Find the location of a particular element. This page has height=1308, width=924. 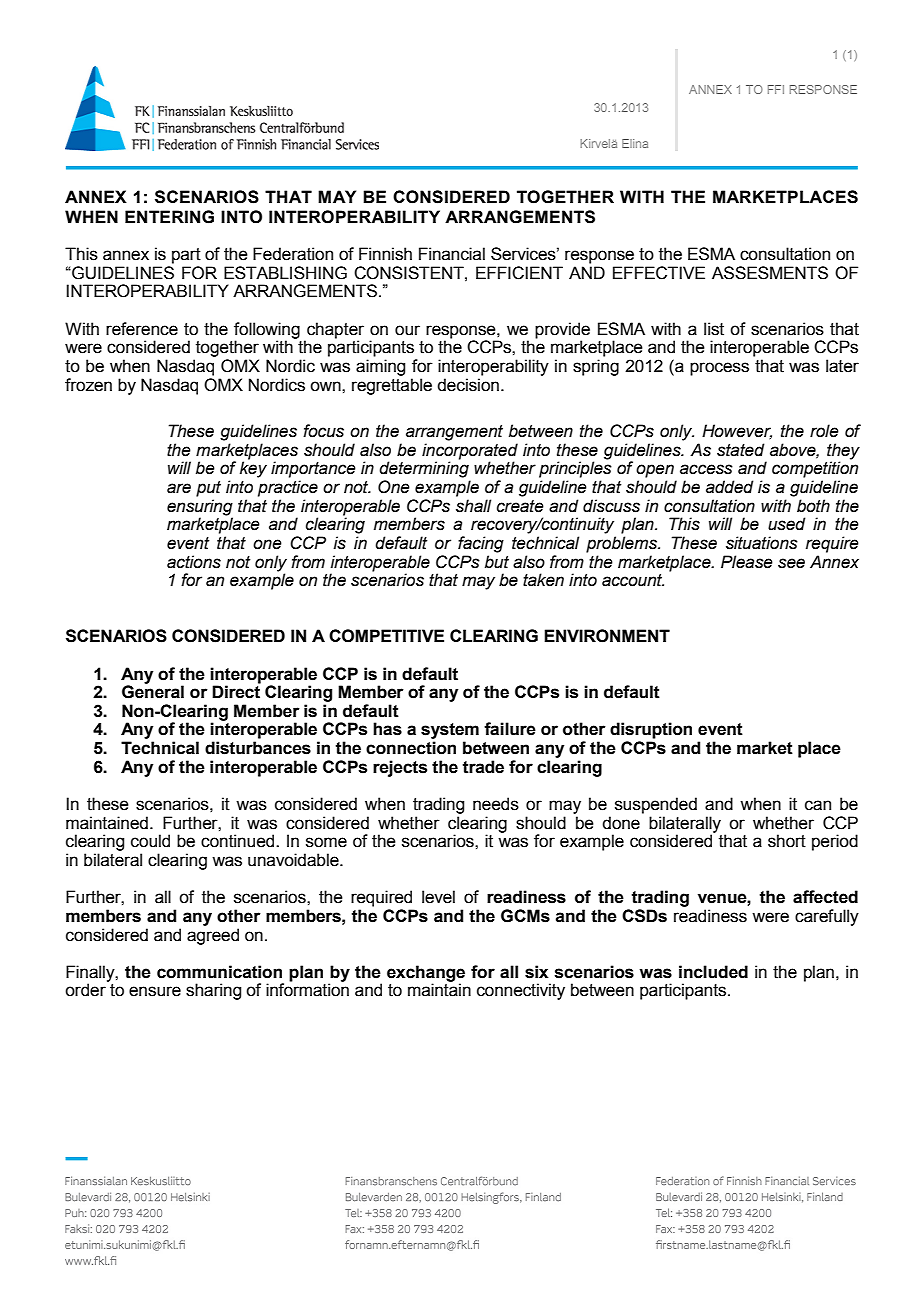

incorporated is located at coordinates (470, 452).
